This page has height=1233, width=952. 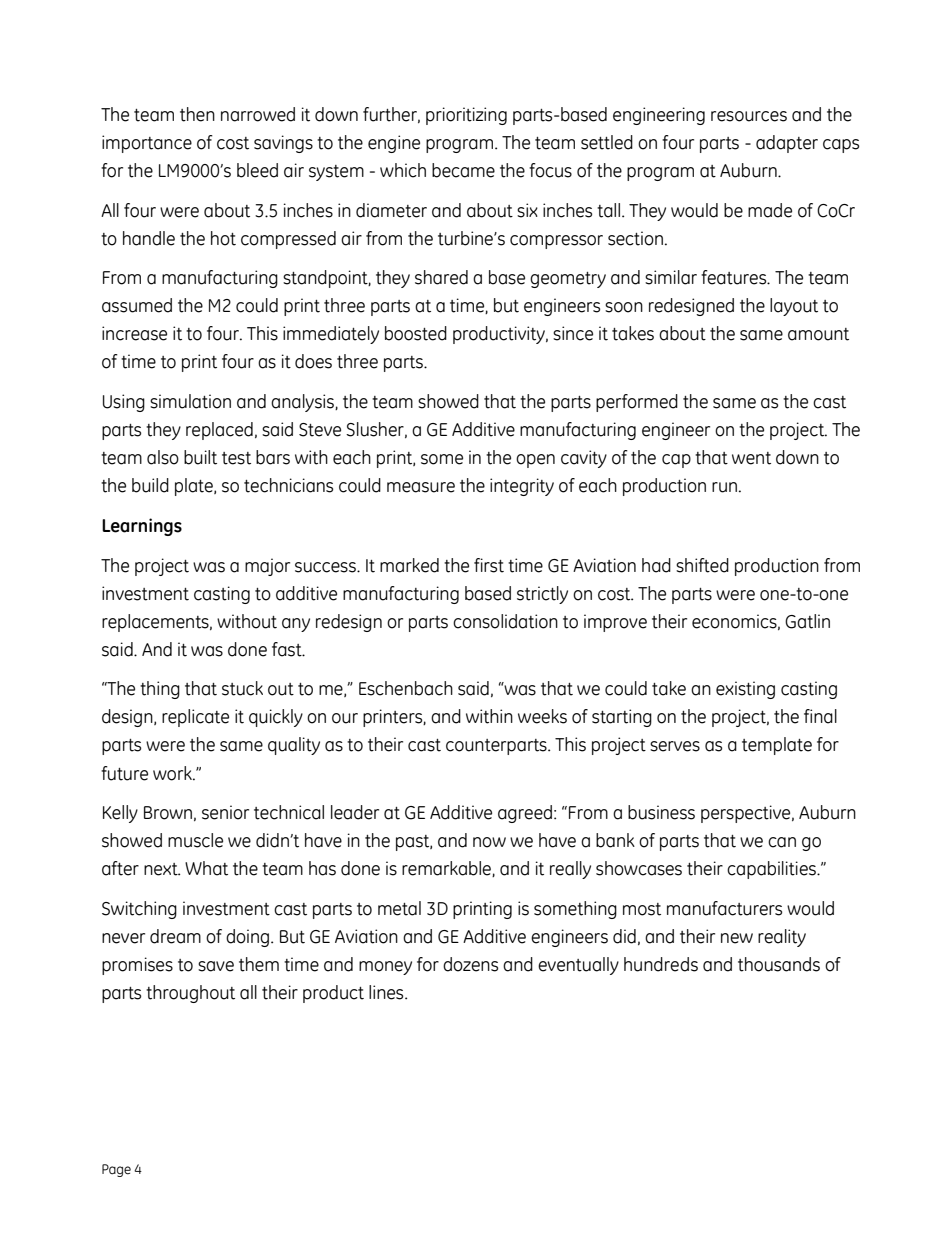 I want to click on thousands, so click(x=779, y=964).
